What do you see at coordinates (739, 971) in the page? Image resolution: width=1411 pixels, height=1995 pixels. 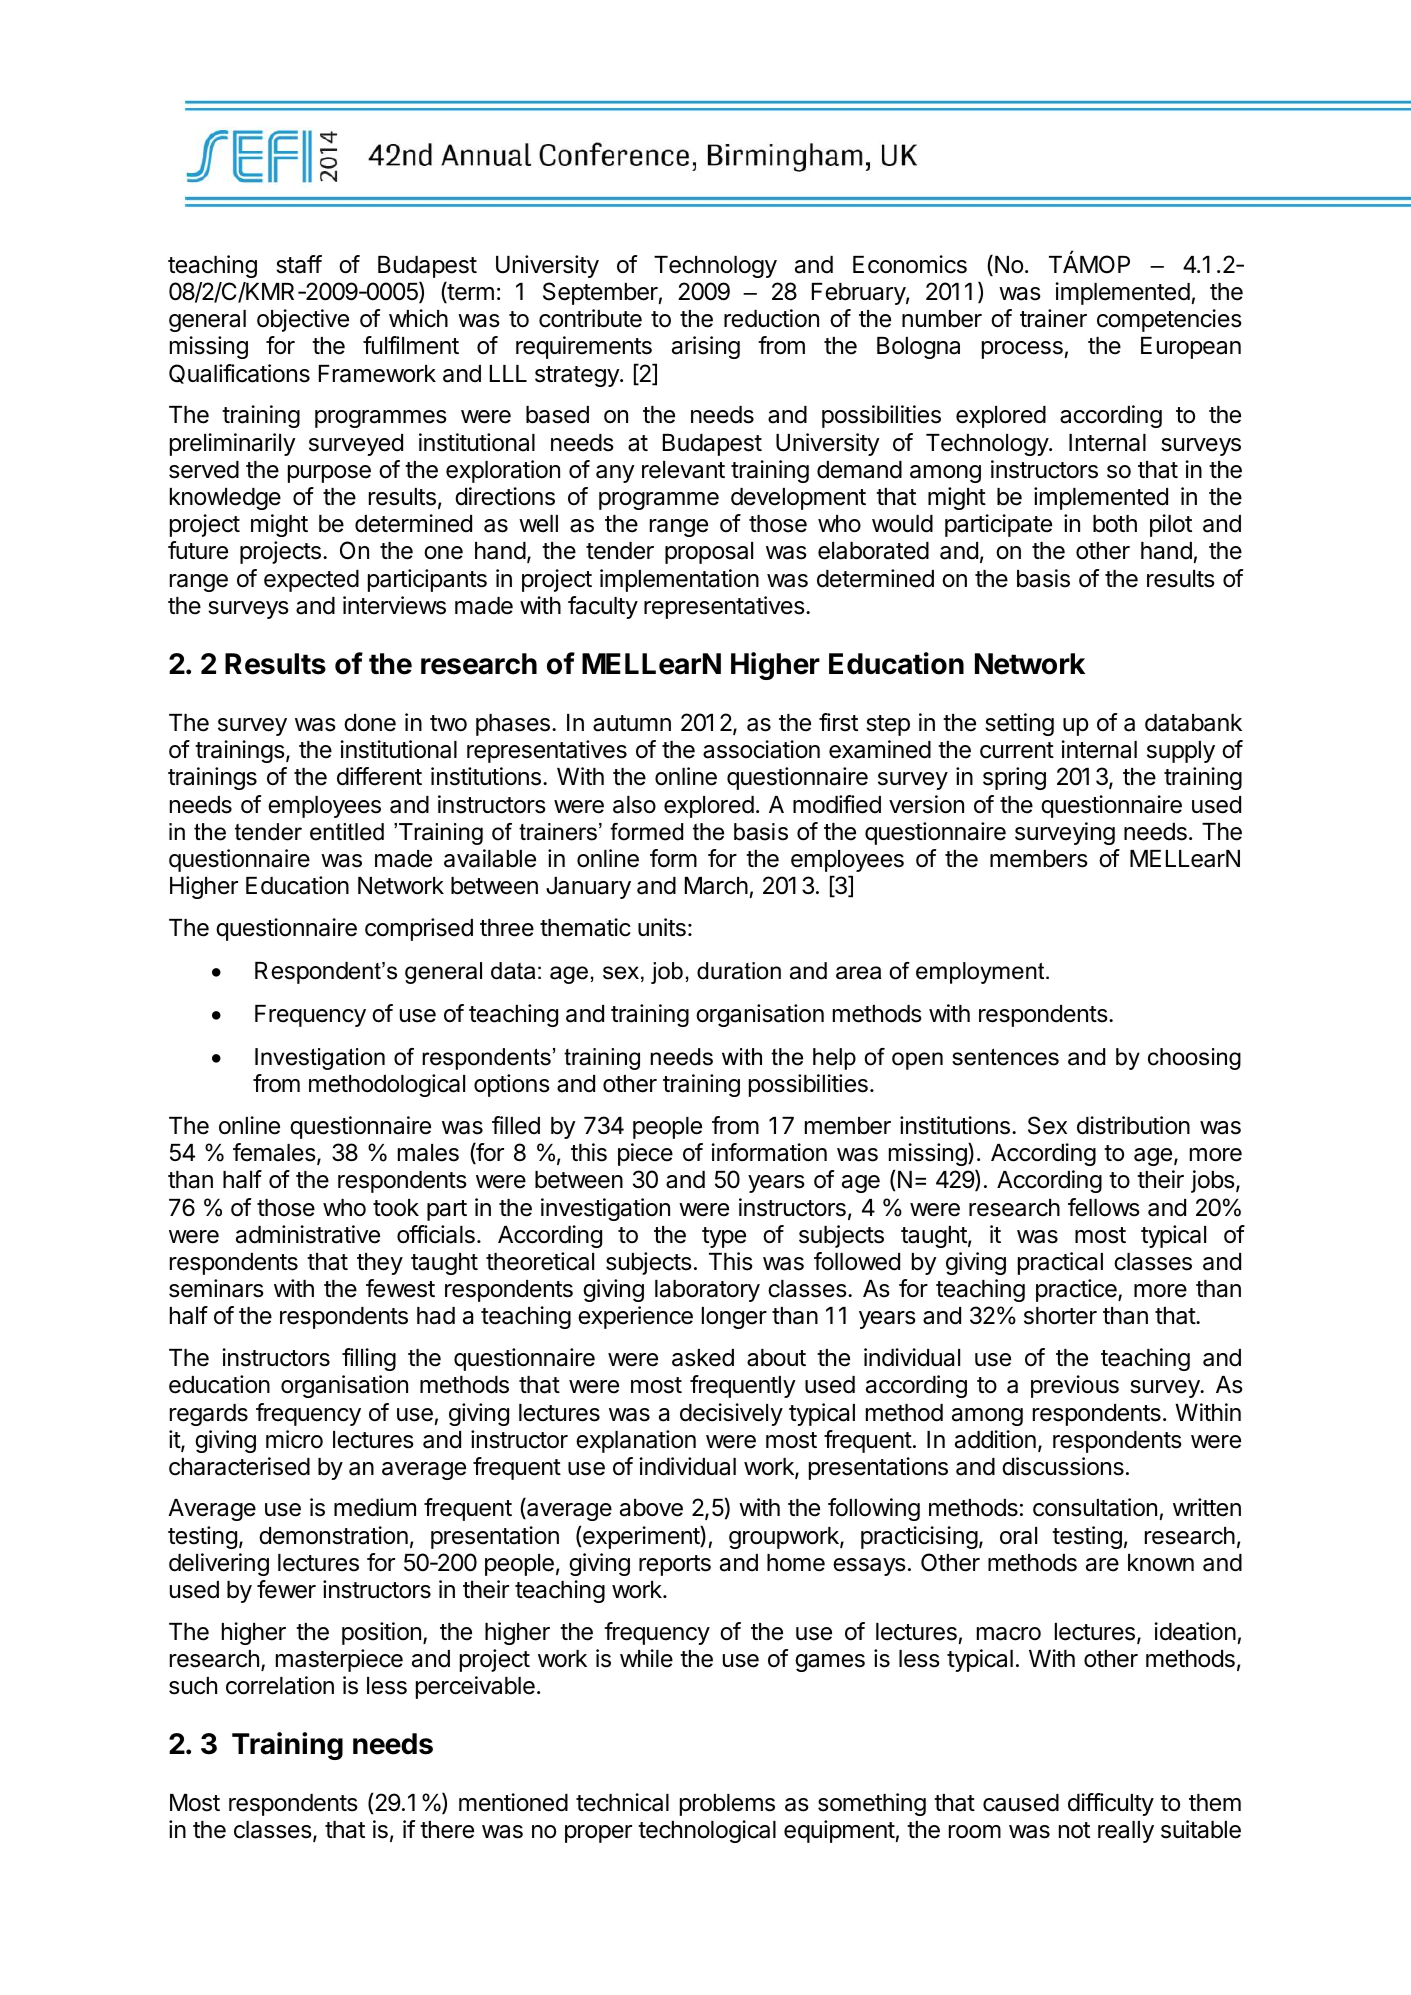 I see `duration` at bounding box center [739, 971].
